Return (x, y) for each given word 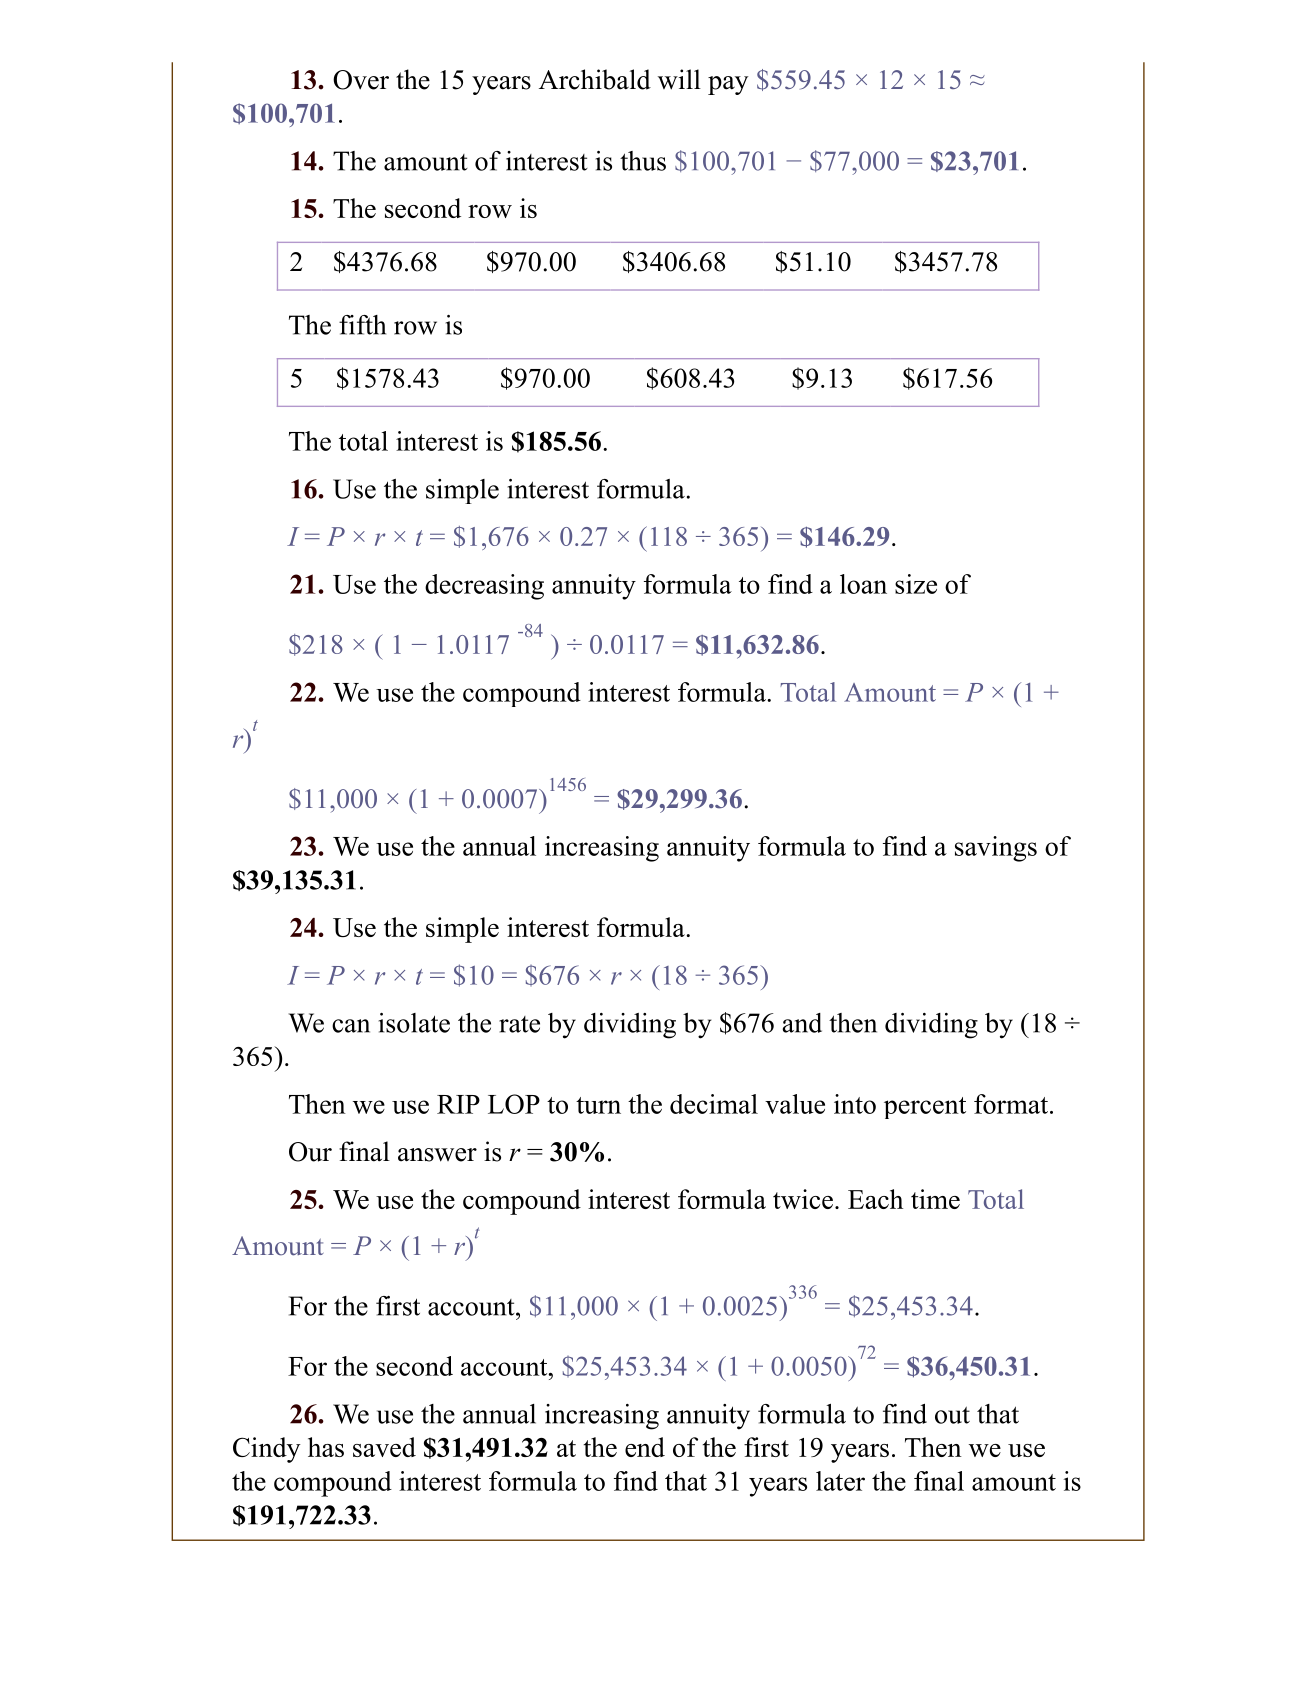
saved (384, 1447)
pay (728, 85)
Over (361, 80)
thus (643, 161)
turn (598, 1105)
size (916, 584)
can (351, 1026)
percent (925, 1108)
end (645, 1447)
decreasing (484, 587)
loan (863, 584)
